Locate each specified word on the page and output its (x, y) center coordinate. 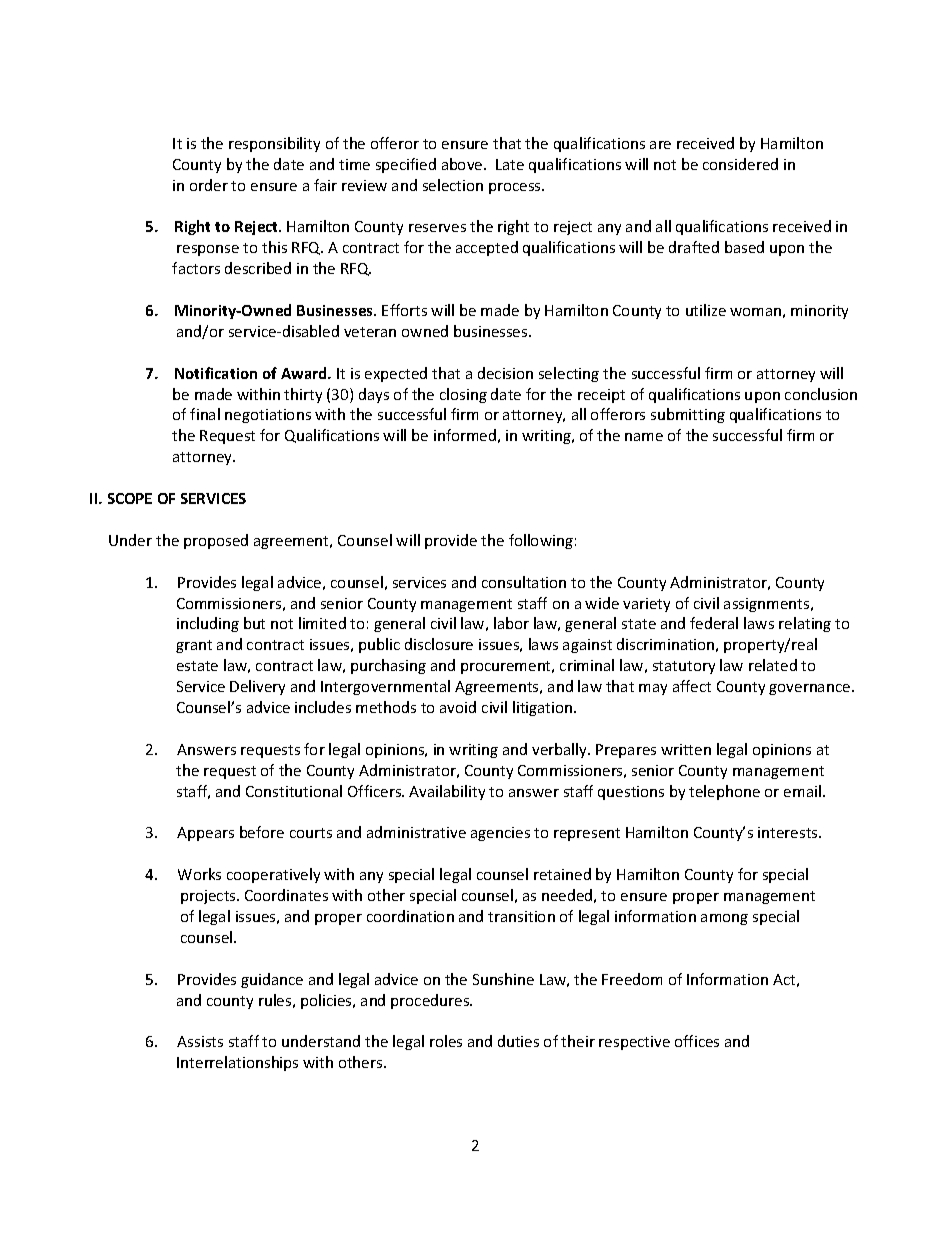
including (208, 624)
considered (740, 164)
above (463, 164)
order (209, 185)
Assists (200, 1041)
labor (511, 623)
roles (446, 1041)
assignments (768, 605)
